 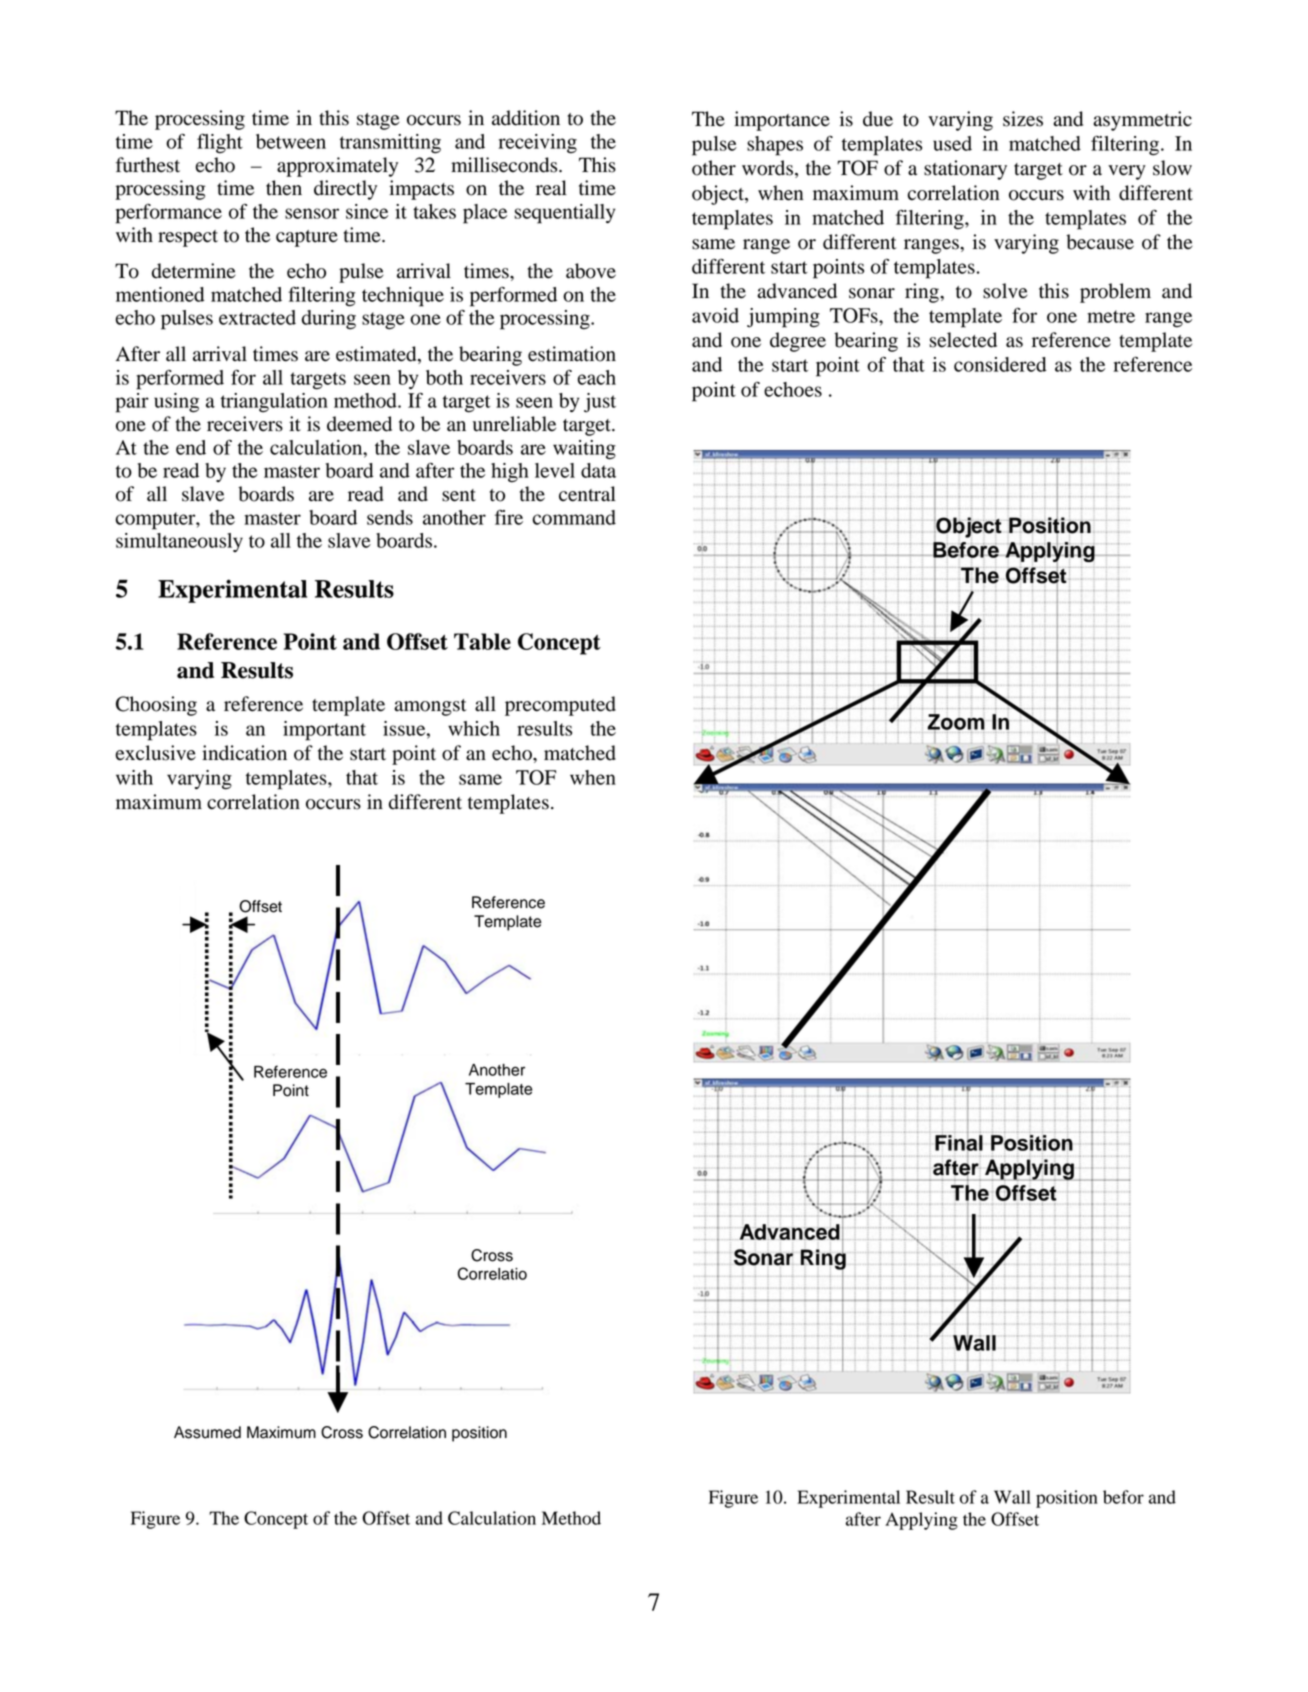 I want to click on command, so click(x=574, y=517).
